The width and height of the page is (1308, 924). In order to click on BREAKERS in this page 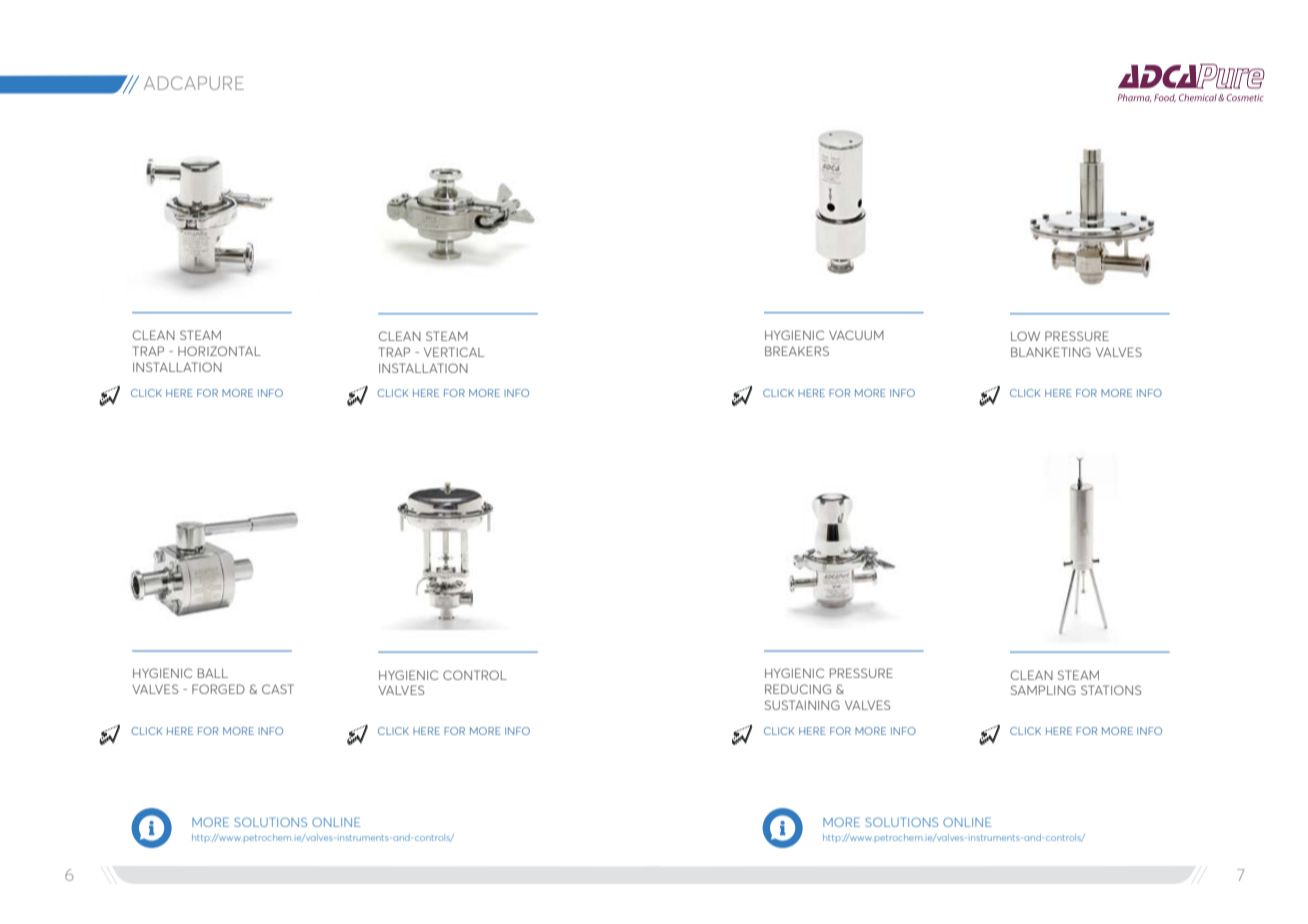, I will do `click(797, 351)`.
